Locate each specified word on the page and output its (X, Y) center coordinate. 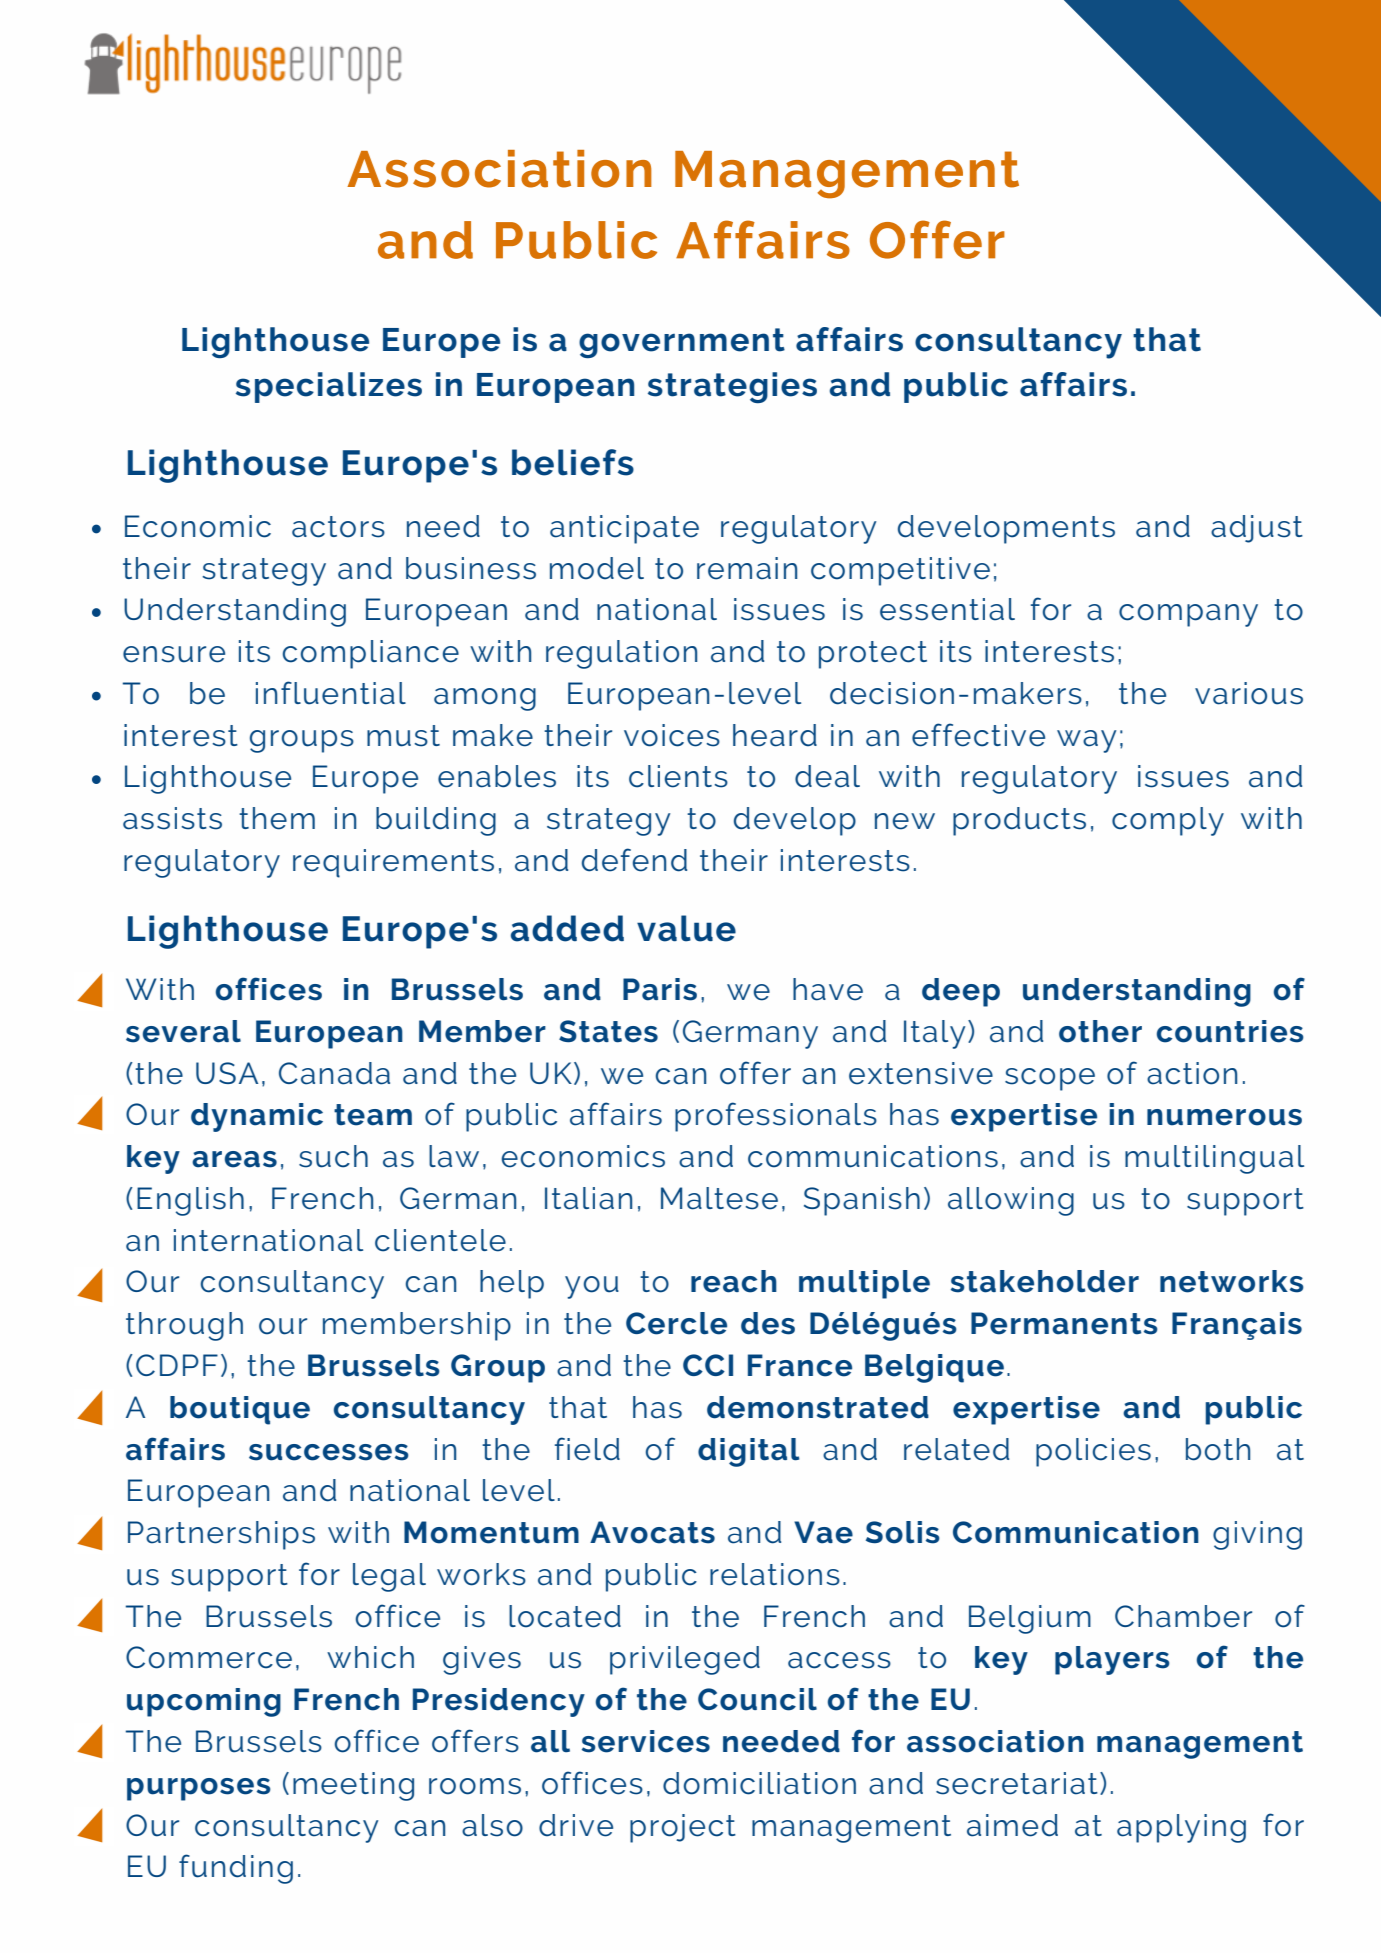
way (1086, 741)
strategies (732, 387)
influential (331, 693)
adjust (1257, 529)
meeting (353, 1786)
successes (329, 1452)
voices (672, 735)
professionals (776, 1117)
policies (1093, 1452)
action (1192, 1073)
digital (749, 1452)
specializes (329, 387)
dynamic (257, 1117)
